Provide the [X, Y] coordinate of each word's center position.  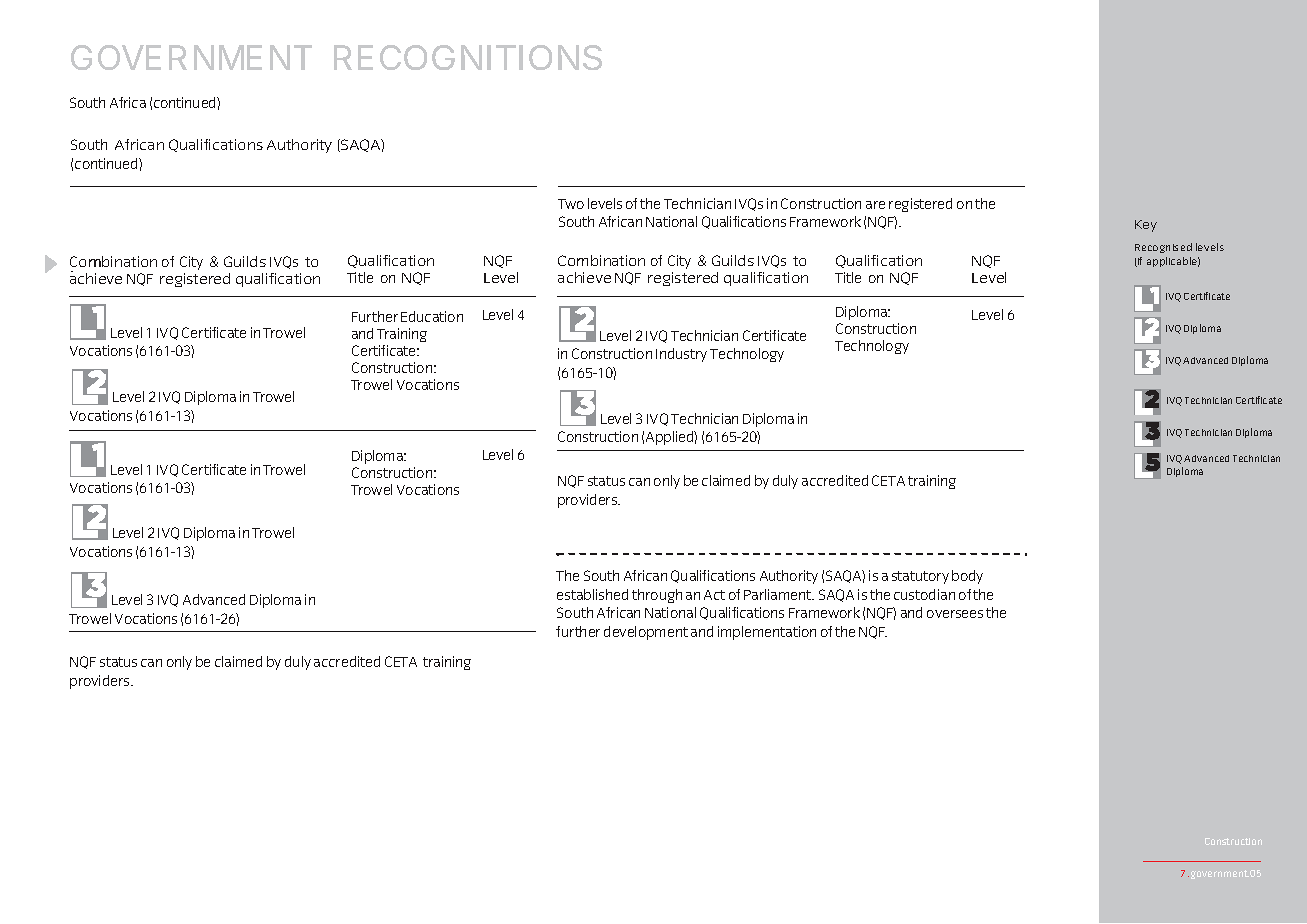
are [875, 205]
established [592, 594]
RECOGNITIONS [468, 57]
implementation [767, 633]
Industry [681, 355]
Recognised [1163, 248]
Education [432, 316]
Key [1146, 226]
